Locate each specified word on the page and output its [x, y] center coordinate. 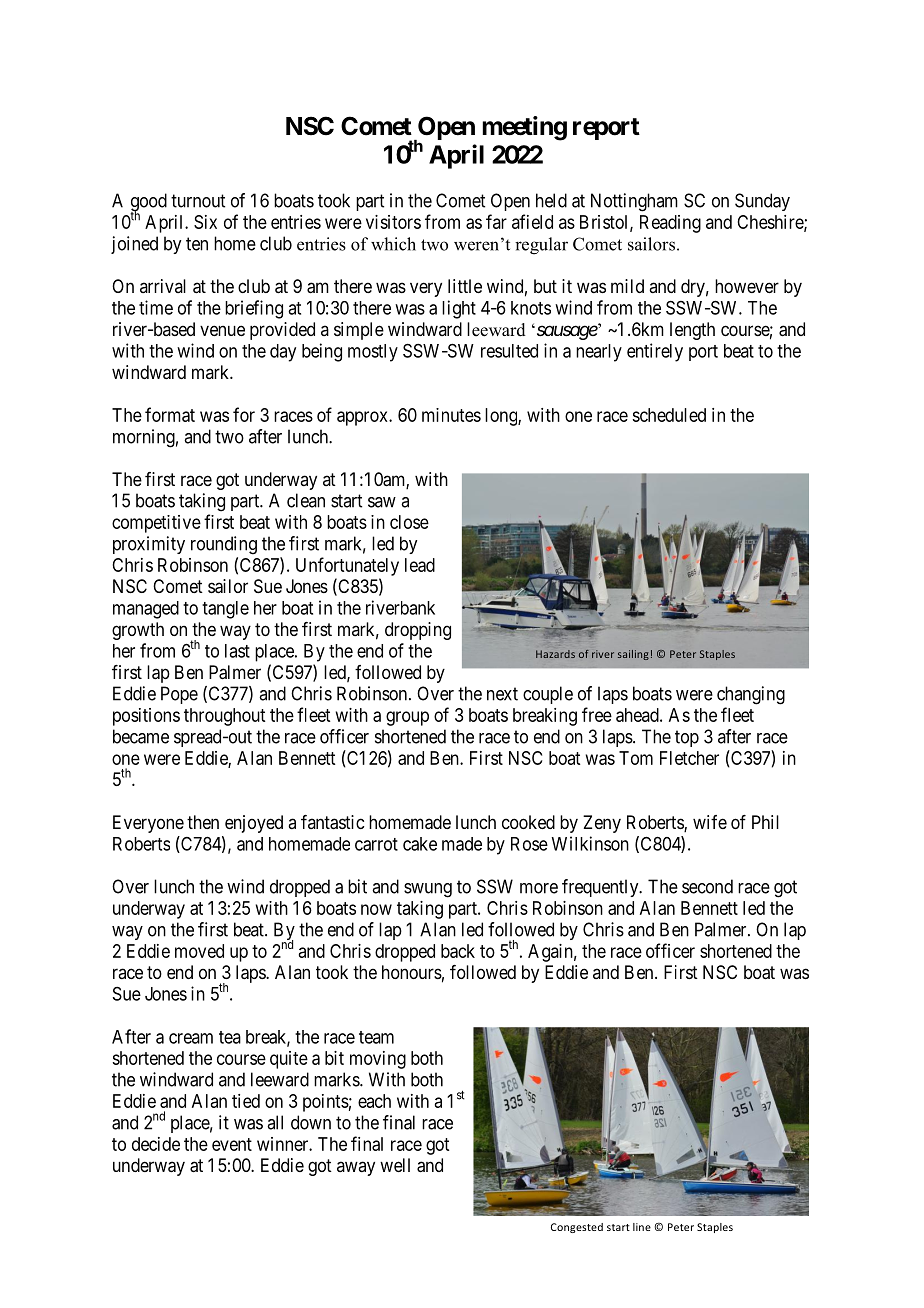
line [642, 1227]
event [232, 1144]
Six [205, 222]
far [496, 221]
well [395, 1165]
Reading [670, 224]
